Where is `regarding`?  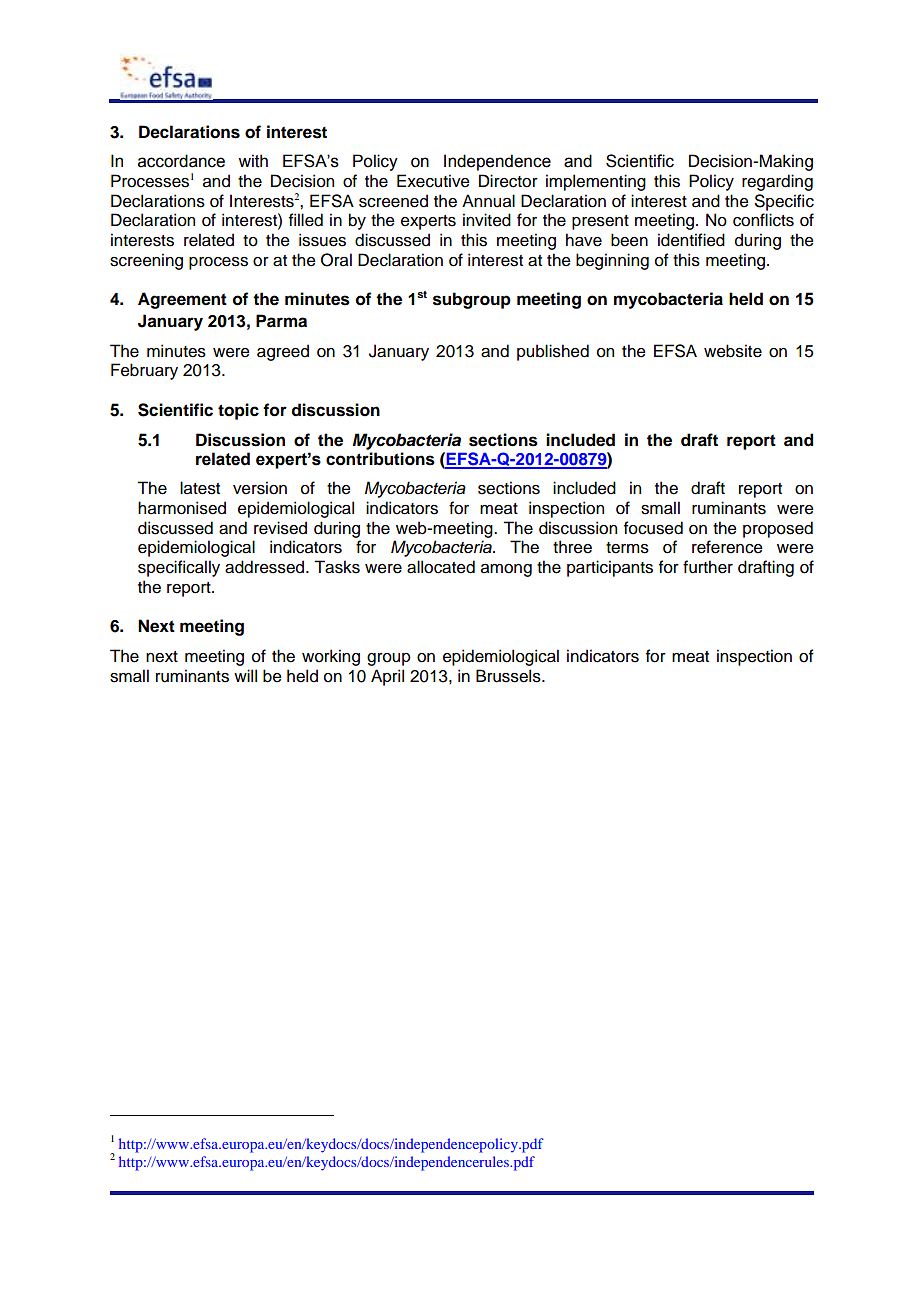 regarding is located at coordinates (777, 182).
